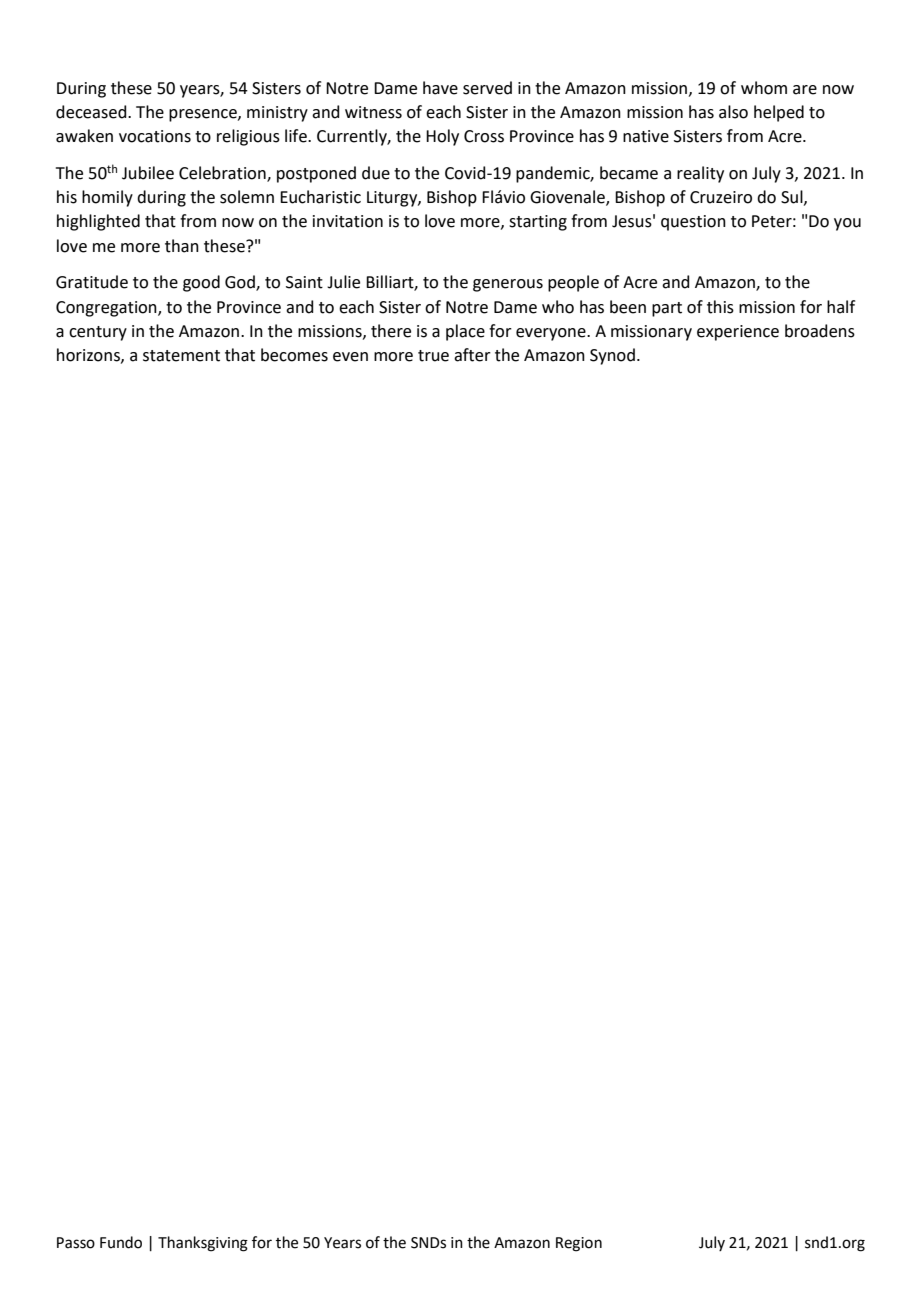 This page has height=1308, width=924. Describe the element at coordinates (433, 356) in the page. I see `true` at that location.
